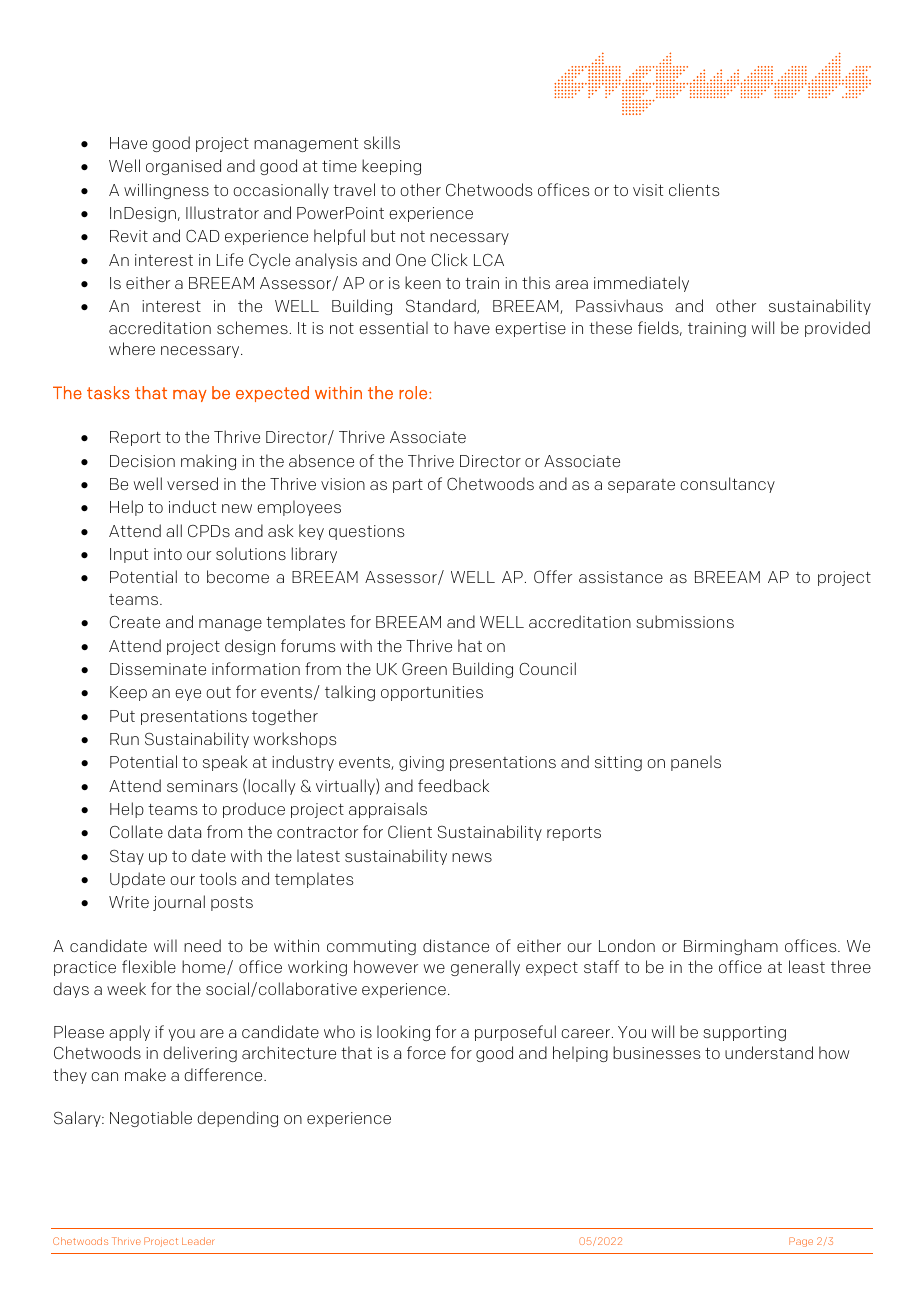  What do you see at coordinates (456, 945) in the image?
I see `distance` at bounding box center [456, 945].
